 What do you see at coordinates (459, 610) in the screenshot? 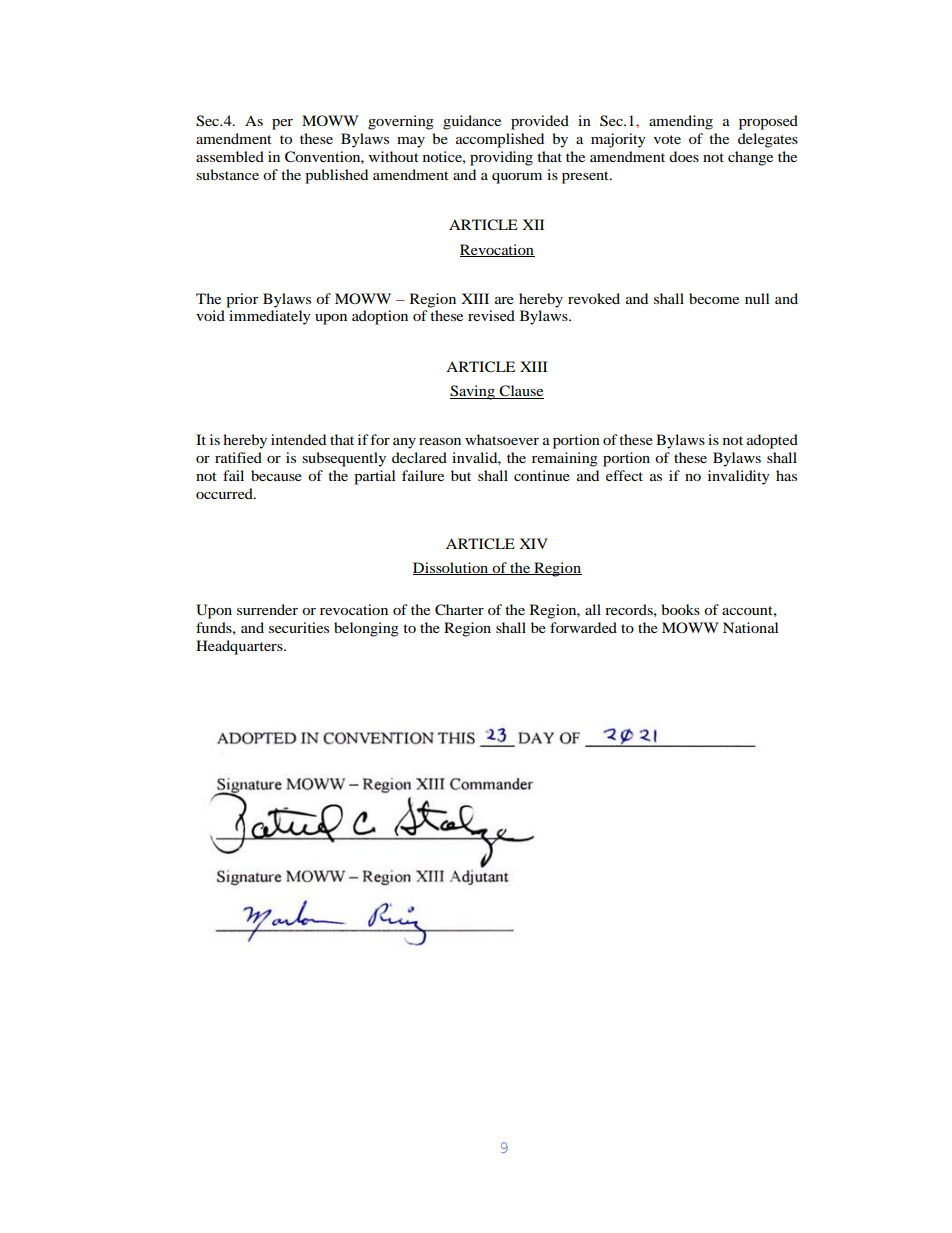
I see `Charter` at bounding box center [459, 610].
